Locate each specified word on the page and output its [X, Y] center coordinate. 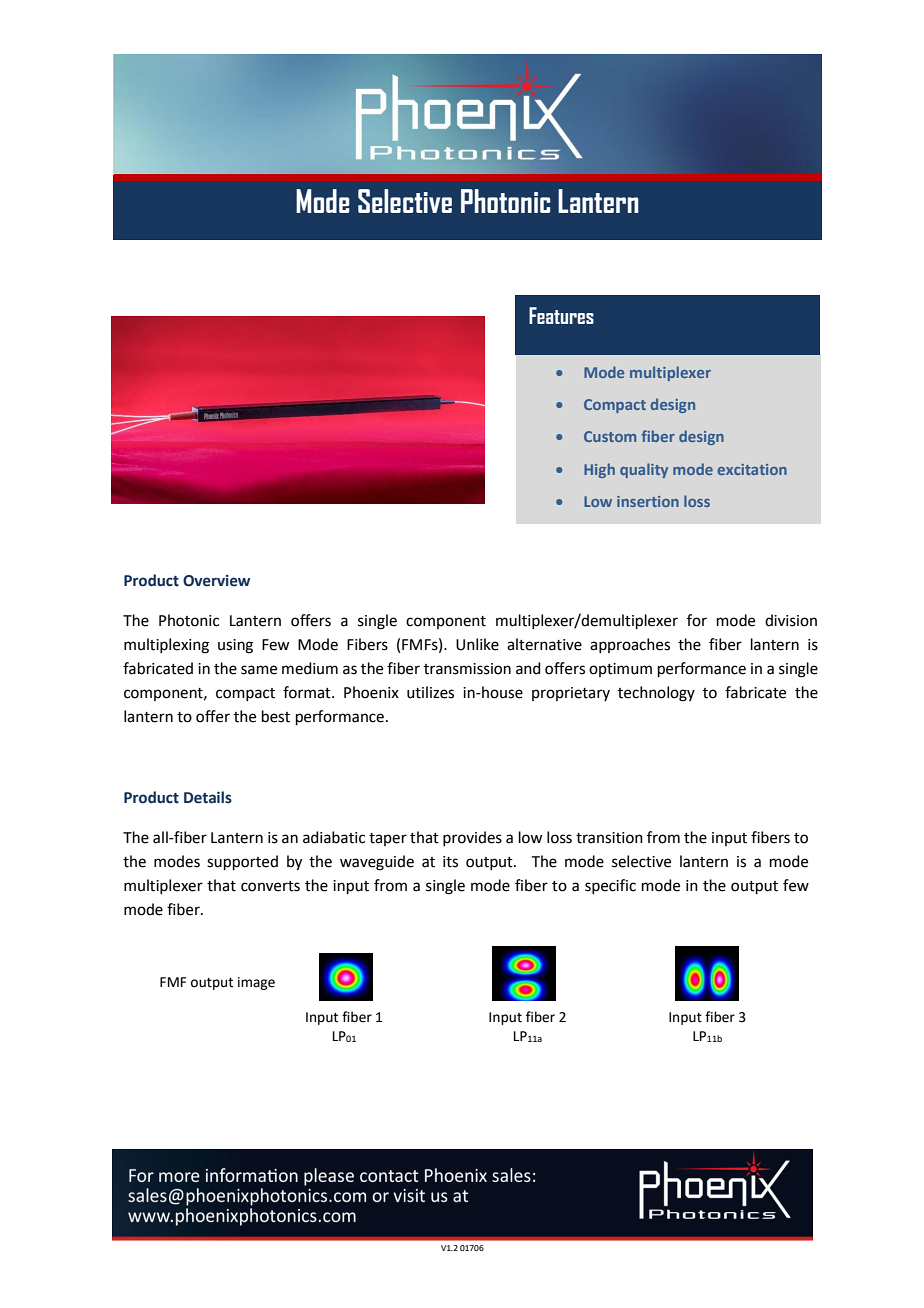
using [235, 646]
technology [656, 694]
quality [644, 470]
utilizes [430, 692]
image [256, 983]
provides [472, 838]
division [791, 620]
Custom [610, 436]
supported [242, 862]
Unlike [477, 644]
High [599, 470]
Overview [216, 581]
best [276, 716]
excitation [752, 469]
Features [561, 315]
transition [609, 838]
